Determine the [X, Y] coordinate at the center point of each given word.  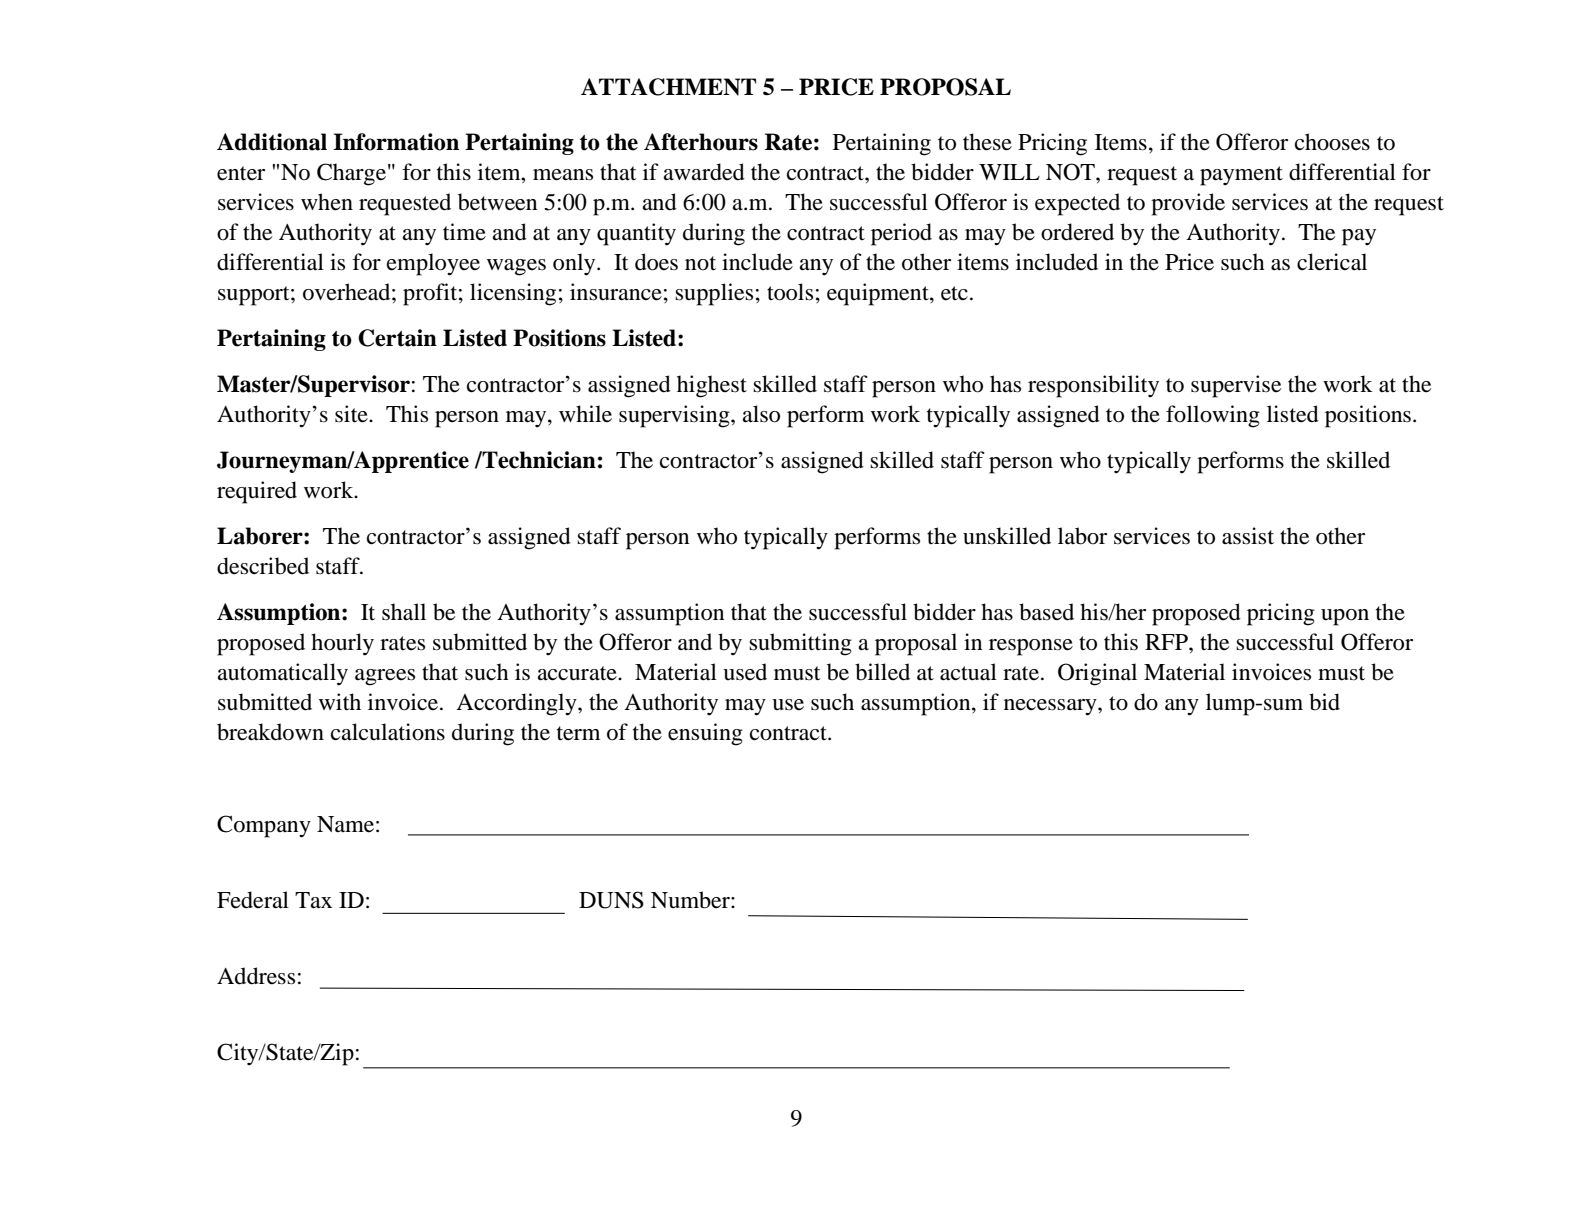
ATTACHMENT [668, 87]
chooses [1332, 142]
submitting [800, 644]
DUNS [611, 900]
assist [1248, 536]
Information [396, 142]
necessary [1051, 707]
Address [256, 976]
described [263, 566]
